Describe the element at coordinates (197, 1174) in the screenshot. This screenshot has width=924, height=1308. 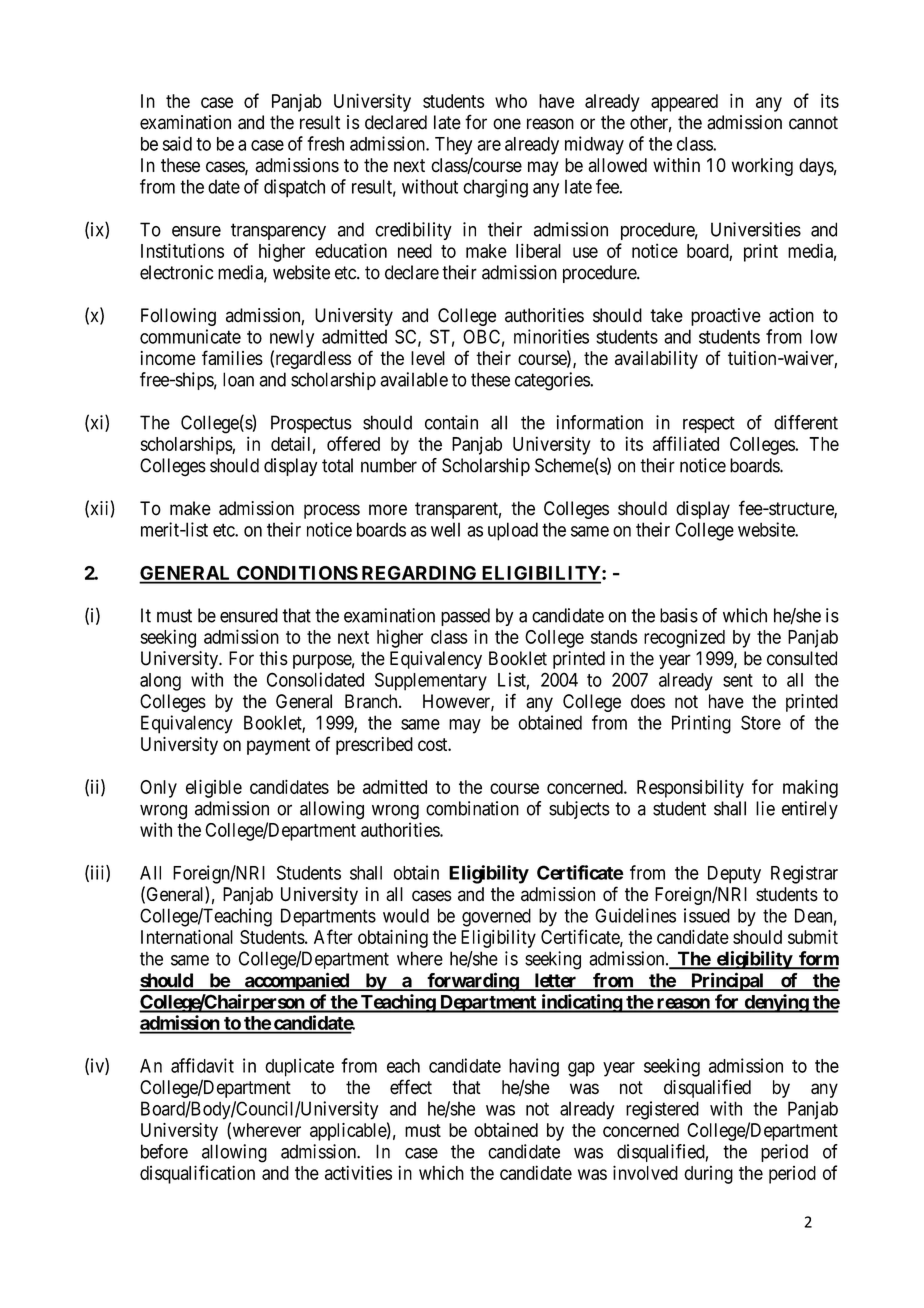
I see `disqualification` at that location.
